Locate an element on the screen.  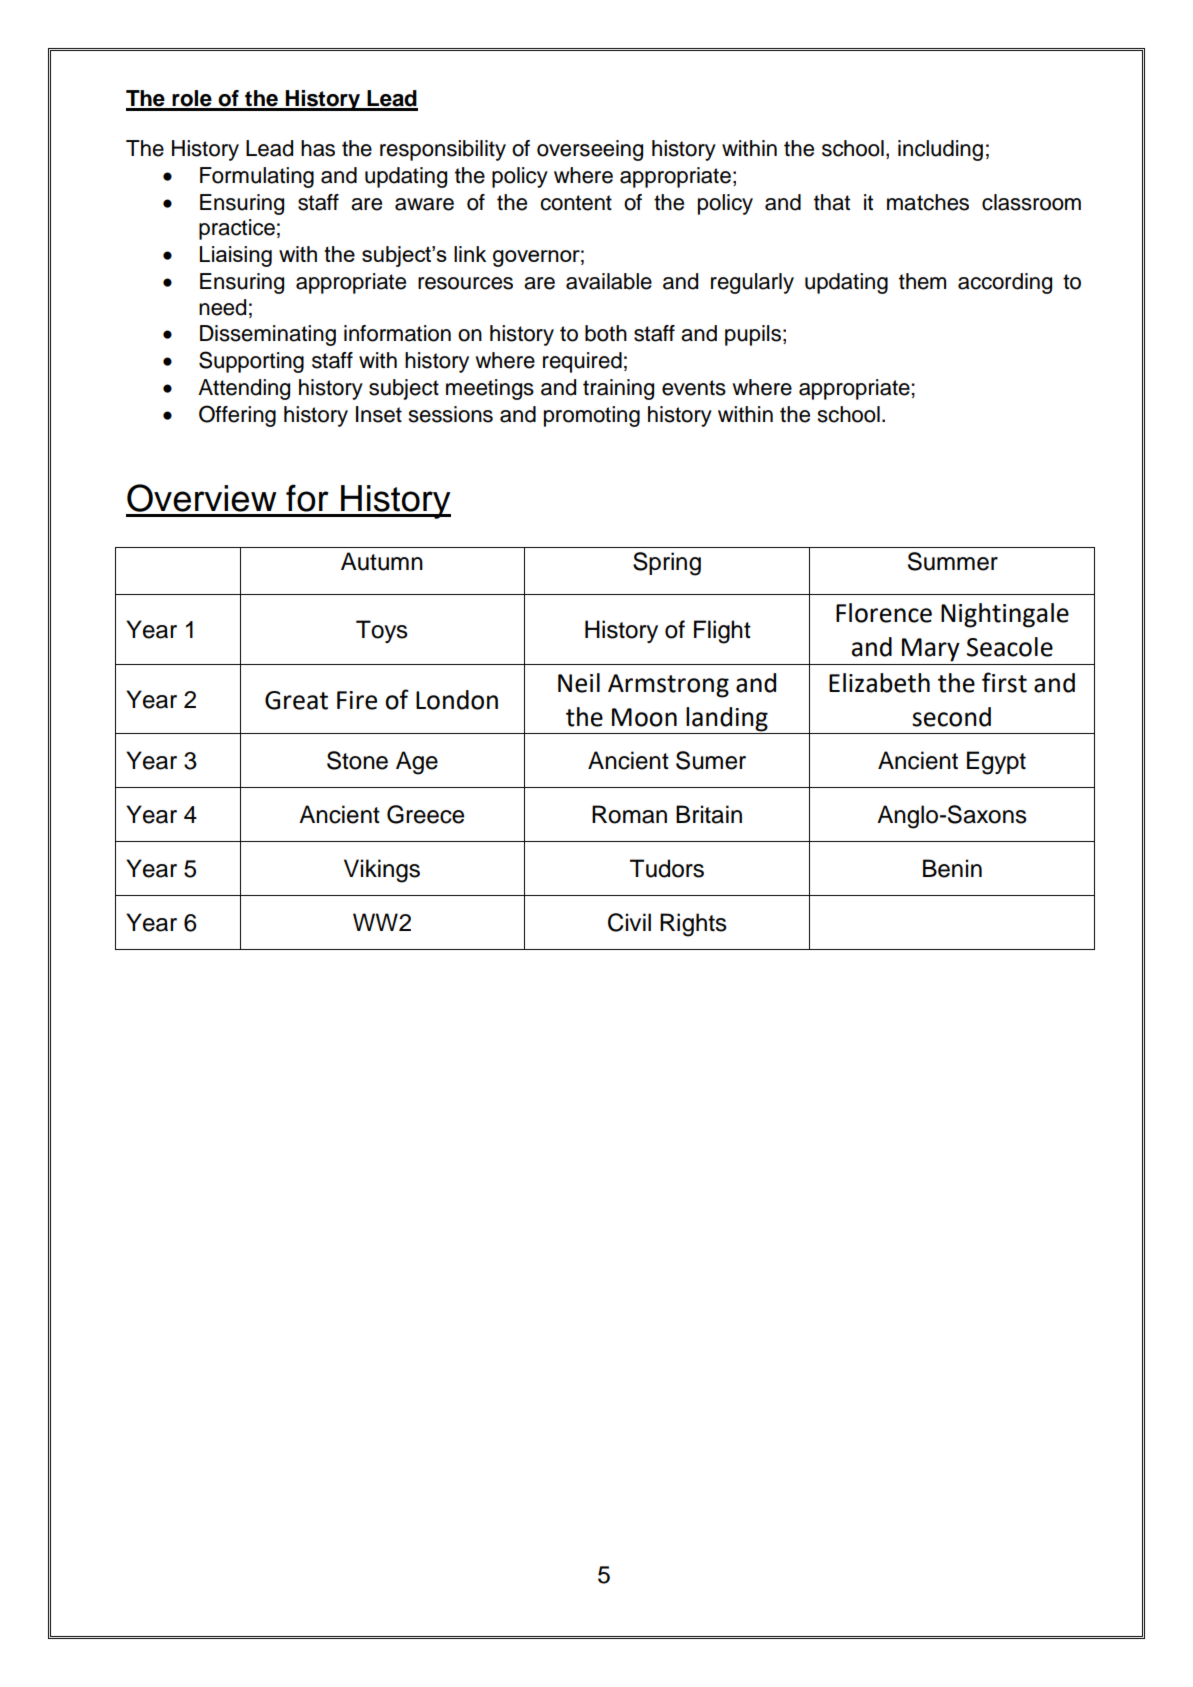
Mary is located at coordinates (931, 650).
